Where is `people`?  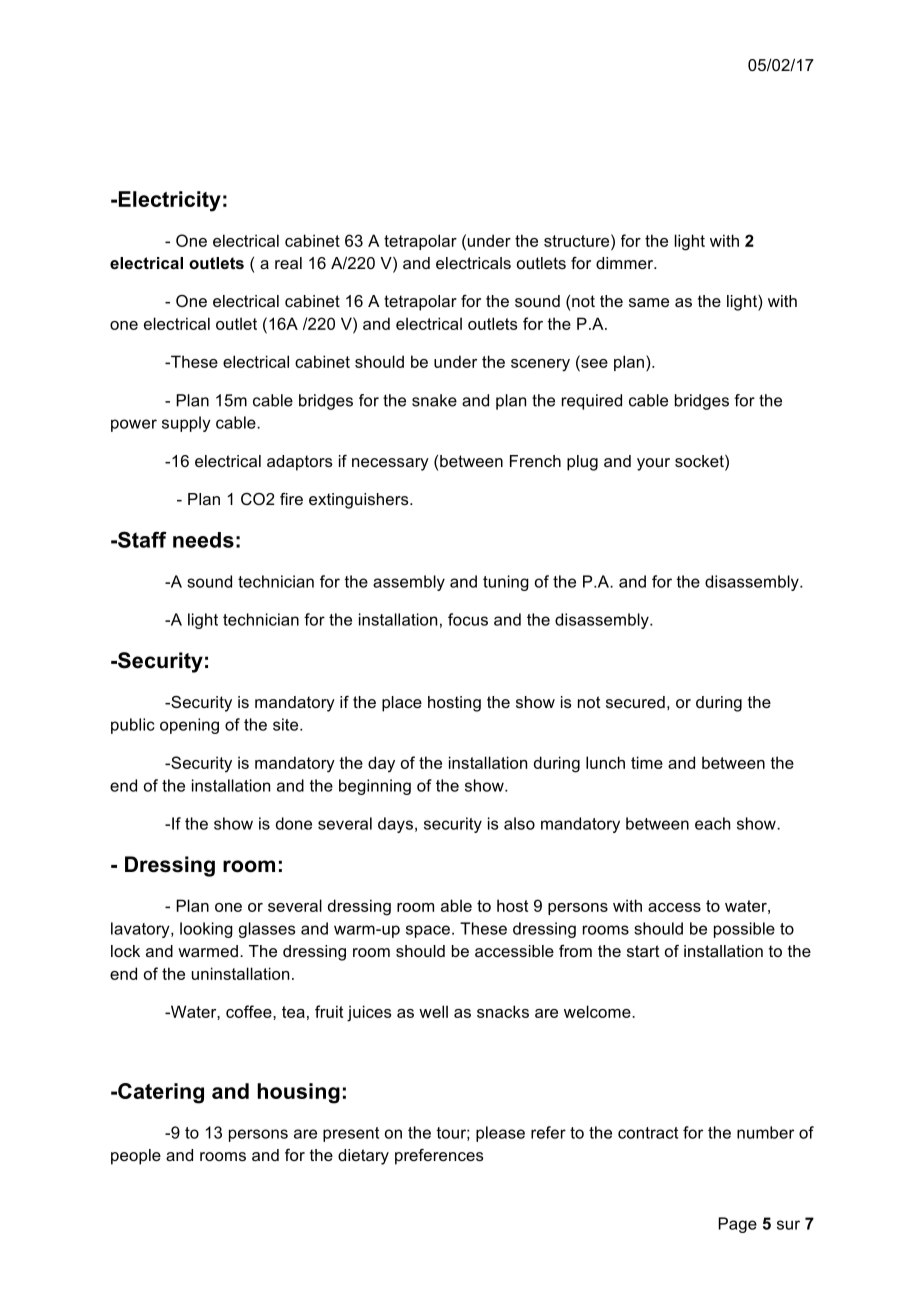
people is located at coordinates (136, 1157).
